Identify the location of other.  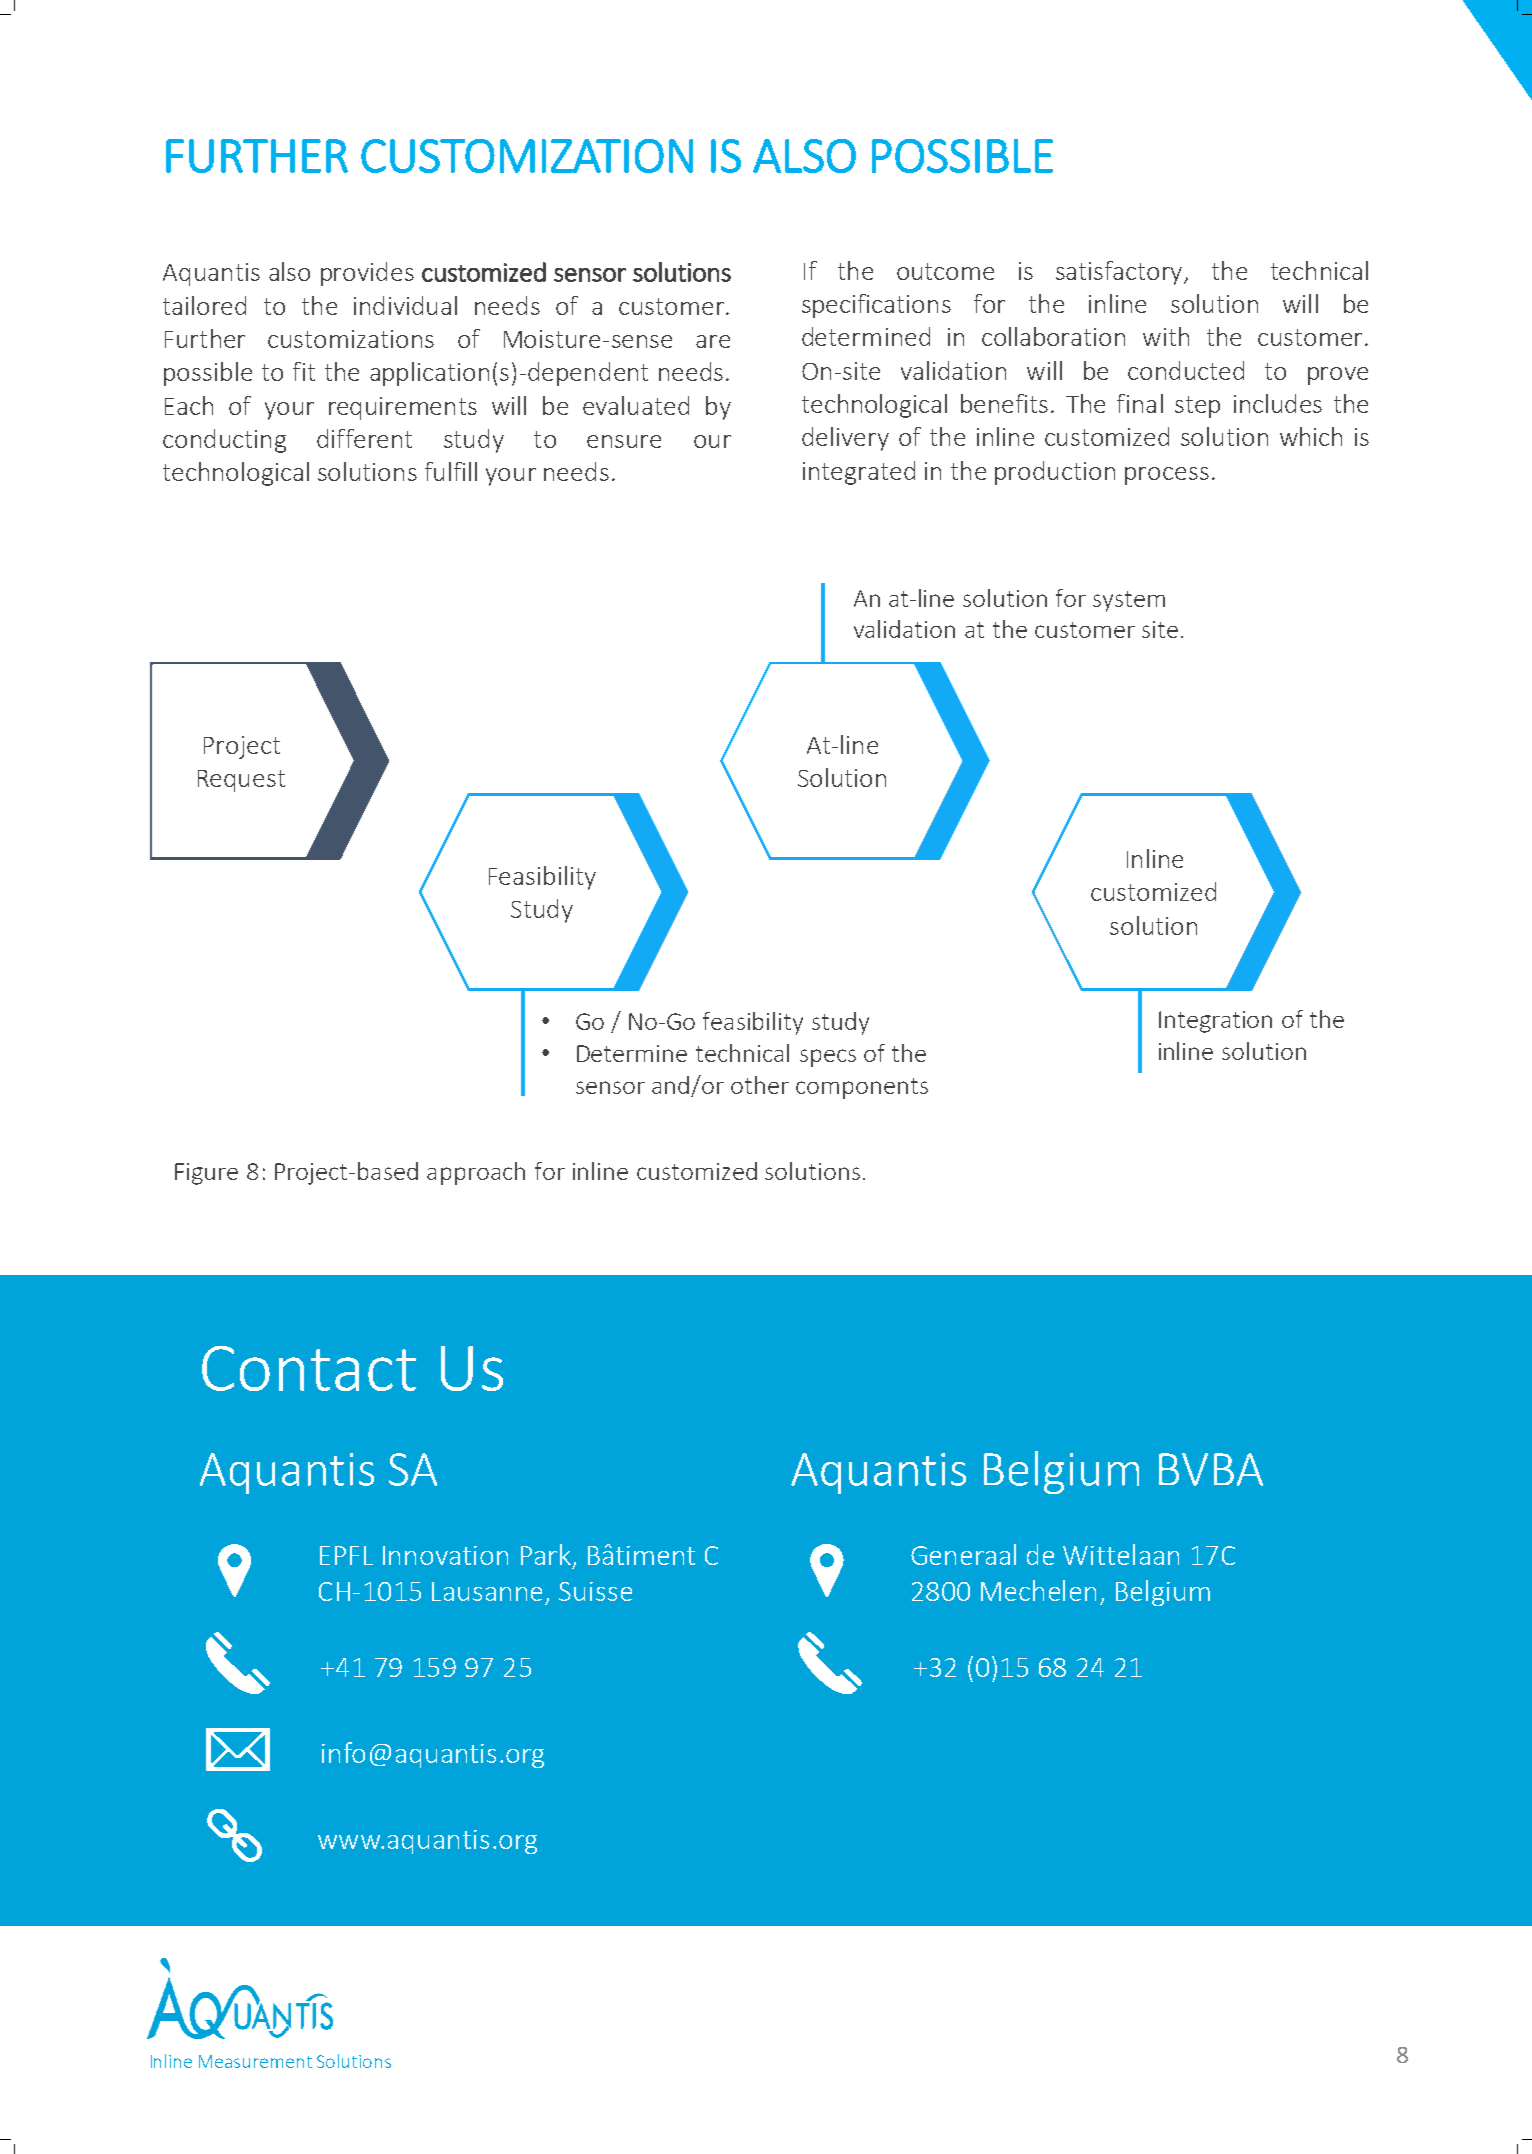
(760, 1085).
